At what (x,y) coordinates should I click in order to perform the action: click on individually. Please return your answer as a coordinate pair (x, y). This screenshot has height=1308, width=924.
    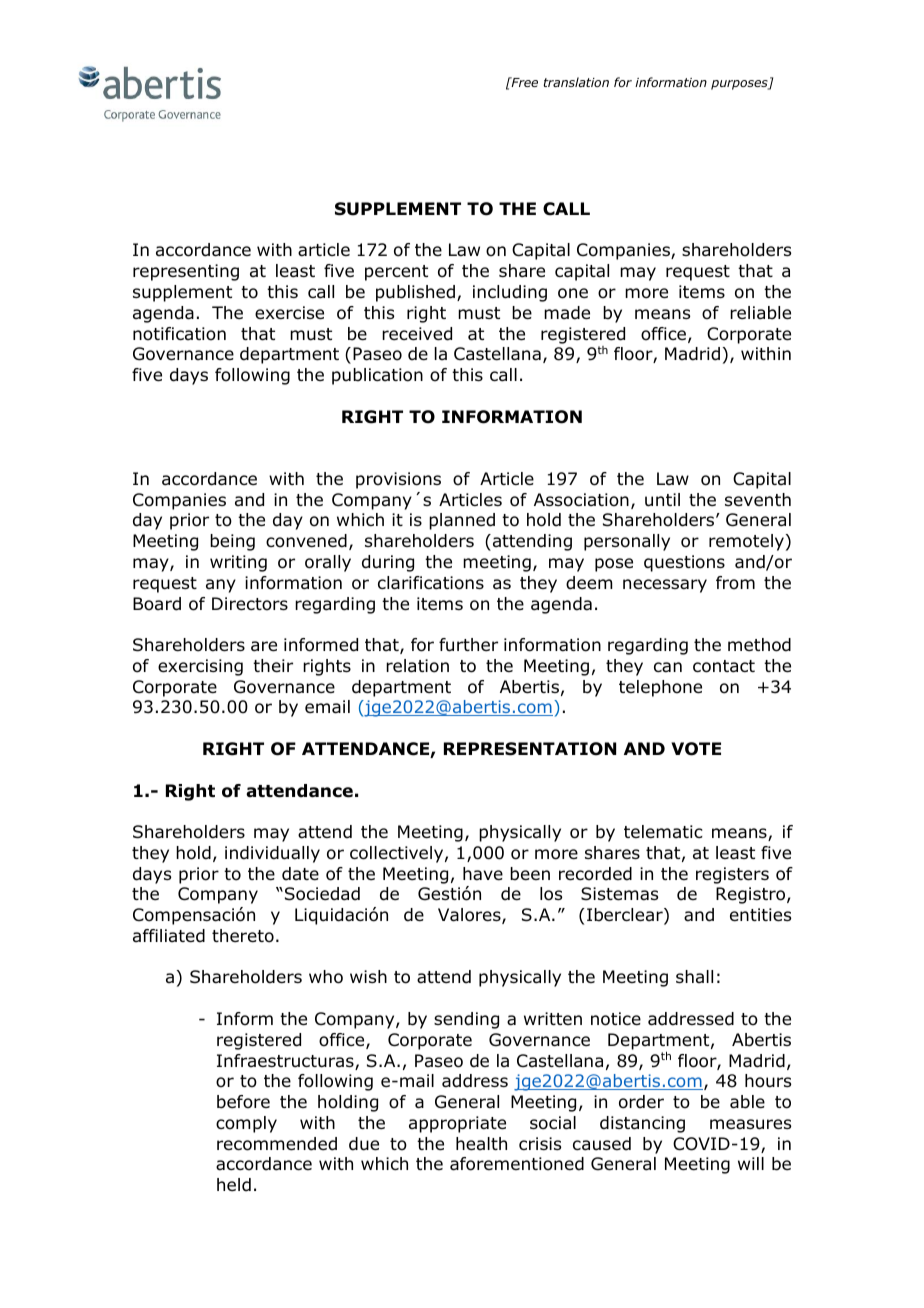
    Looking at the image, I should click on (272, 854).
